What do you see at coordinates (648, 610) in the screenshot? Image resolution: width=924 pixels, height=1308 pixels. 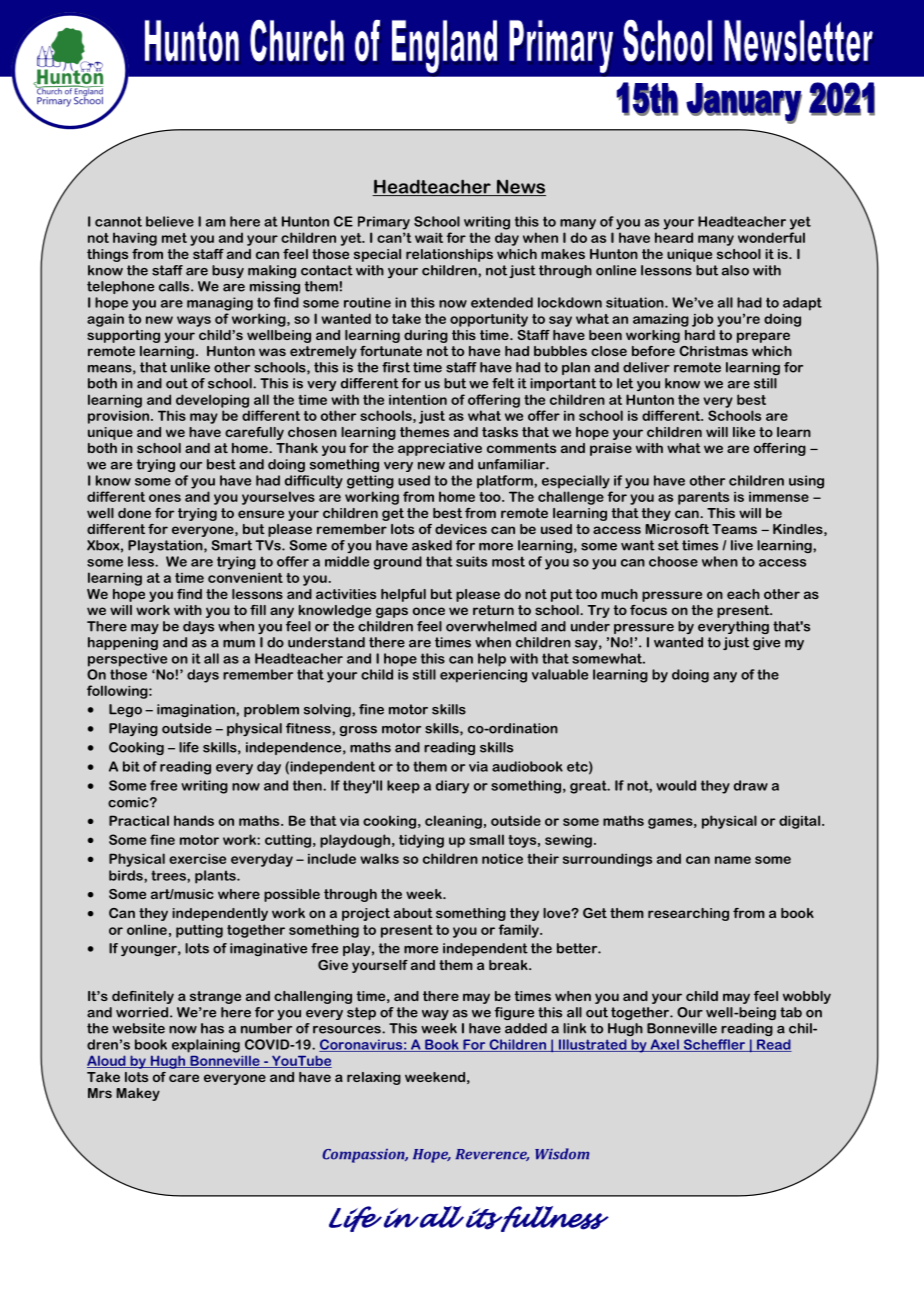 I see `focus` at bounding box center [648, 610].
